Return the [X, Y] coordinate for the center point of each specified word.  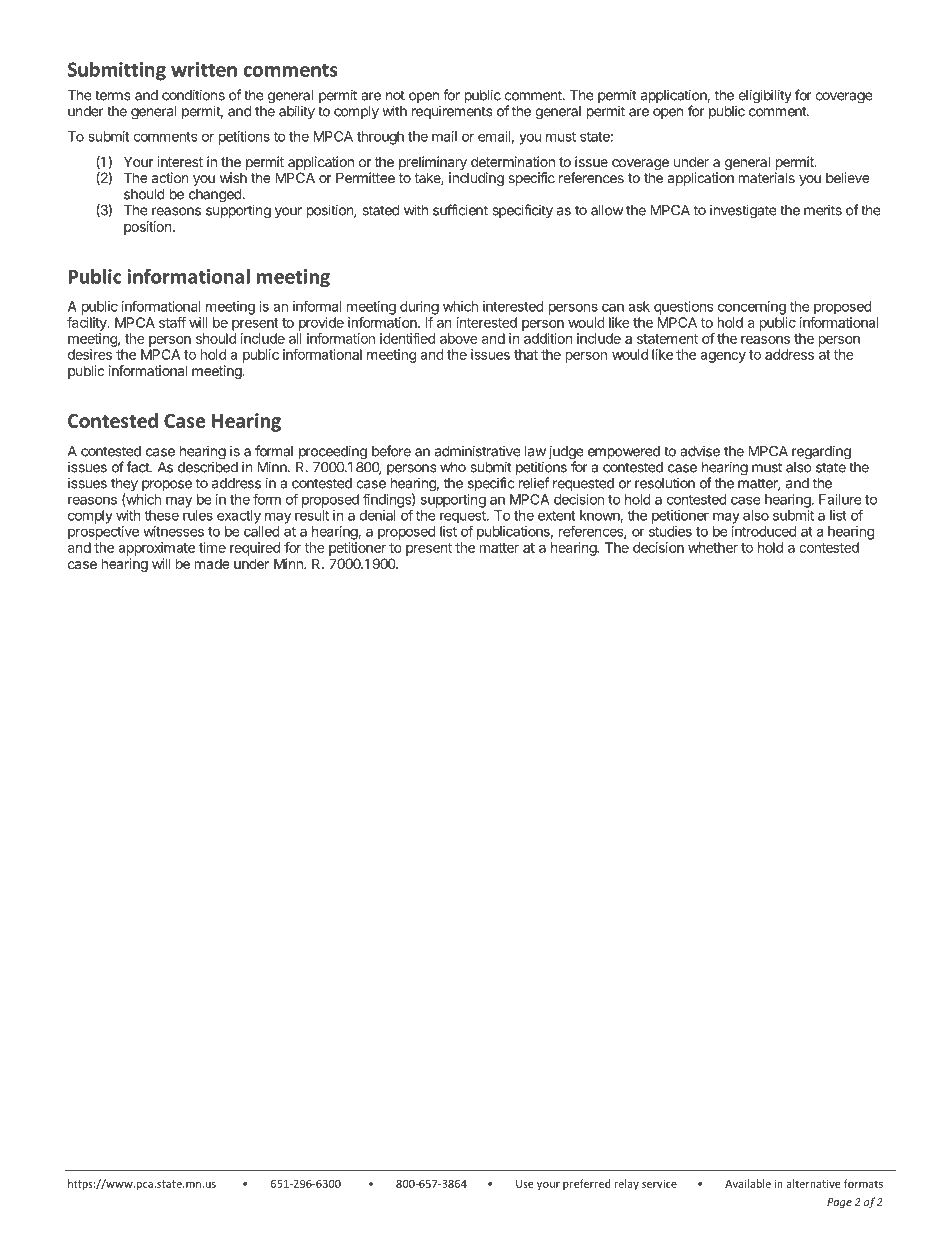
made [212, 563]
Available [748, 1183]
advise [700, 451]
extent [556, 516]
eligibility [764, 97]
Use [525, 1184]
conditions [193, 95]
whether [713, 547]
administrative [478, 451]
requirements [452, 112]
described [208, 467]
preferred [587, 1184]
